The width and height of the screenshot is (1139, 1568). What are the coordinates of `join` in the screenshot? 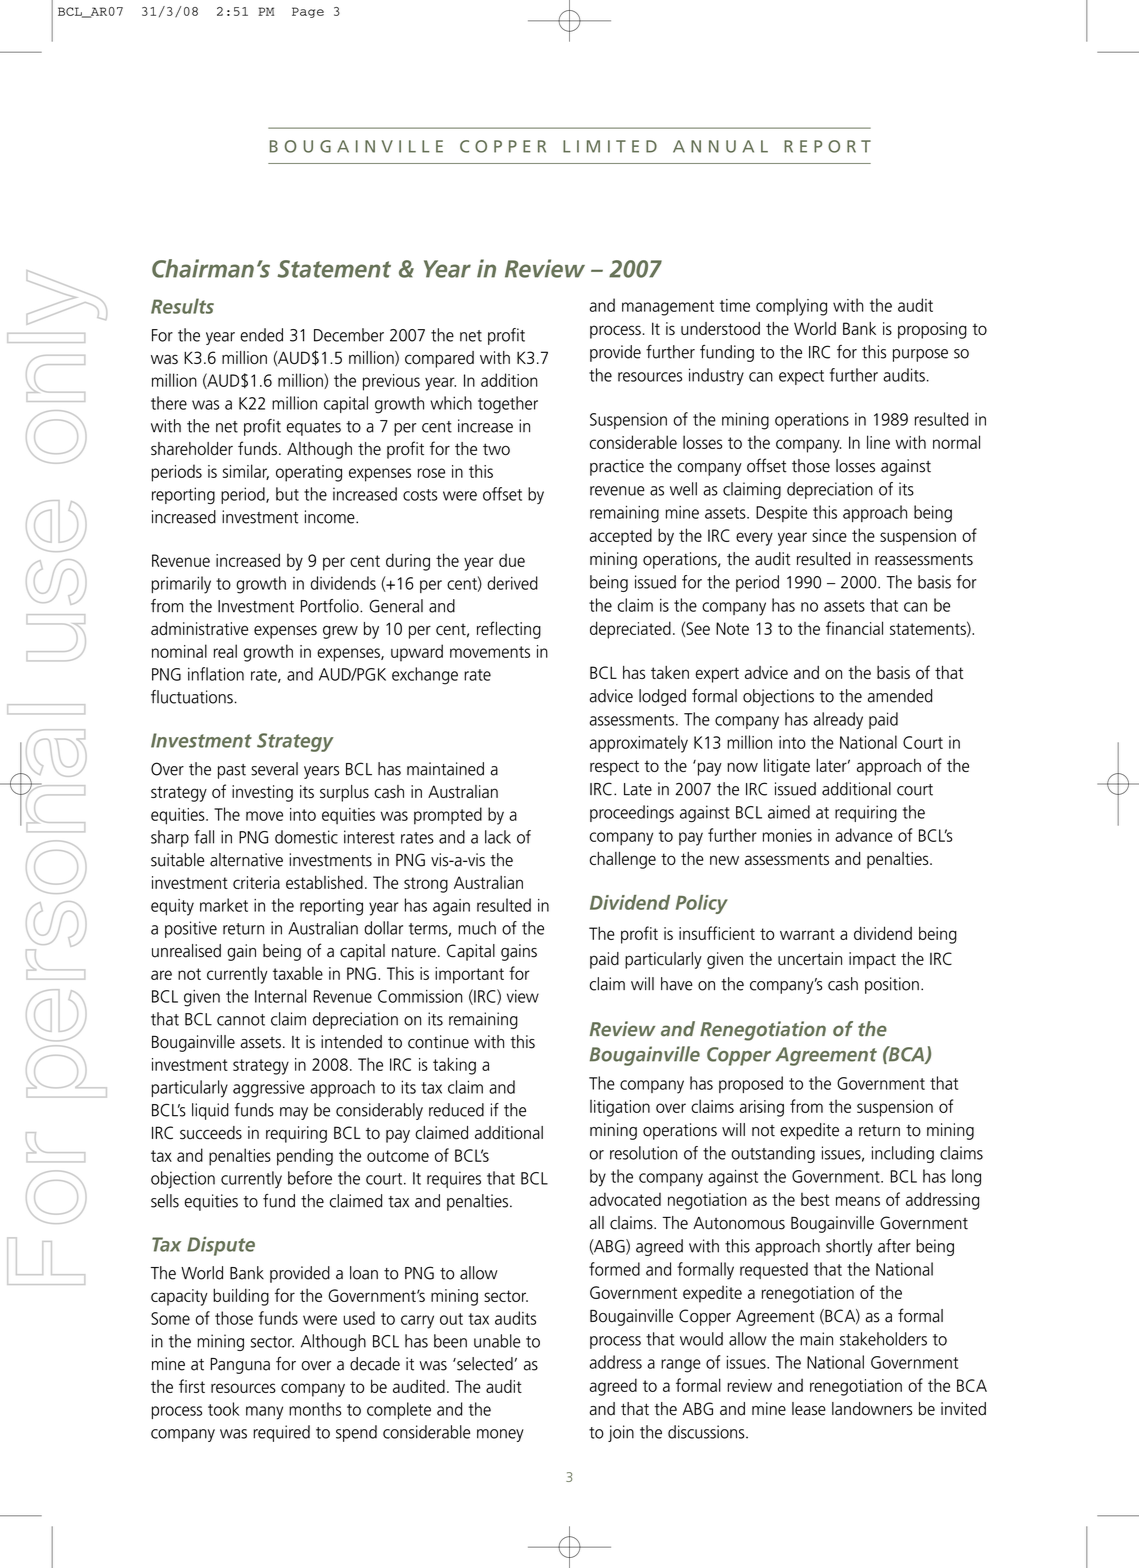 It's located at (621, 1433).
